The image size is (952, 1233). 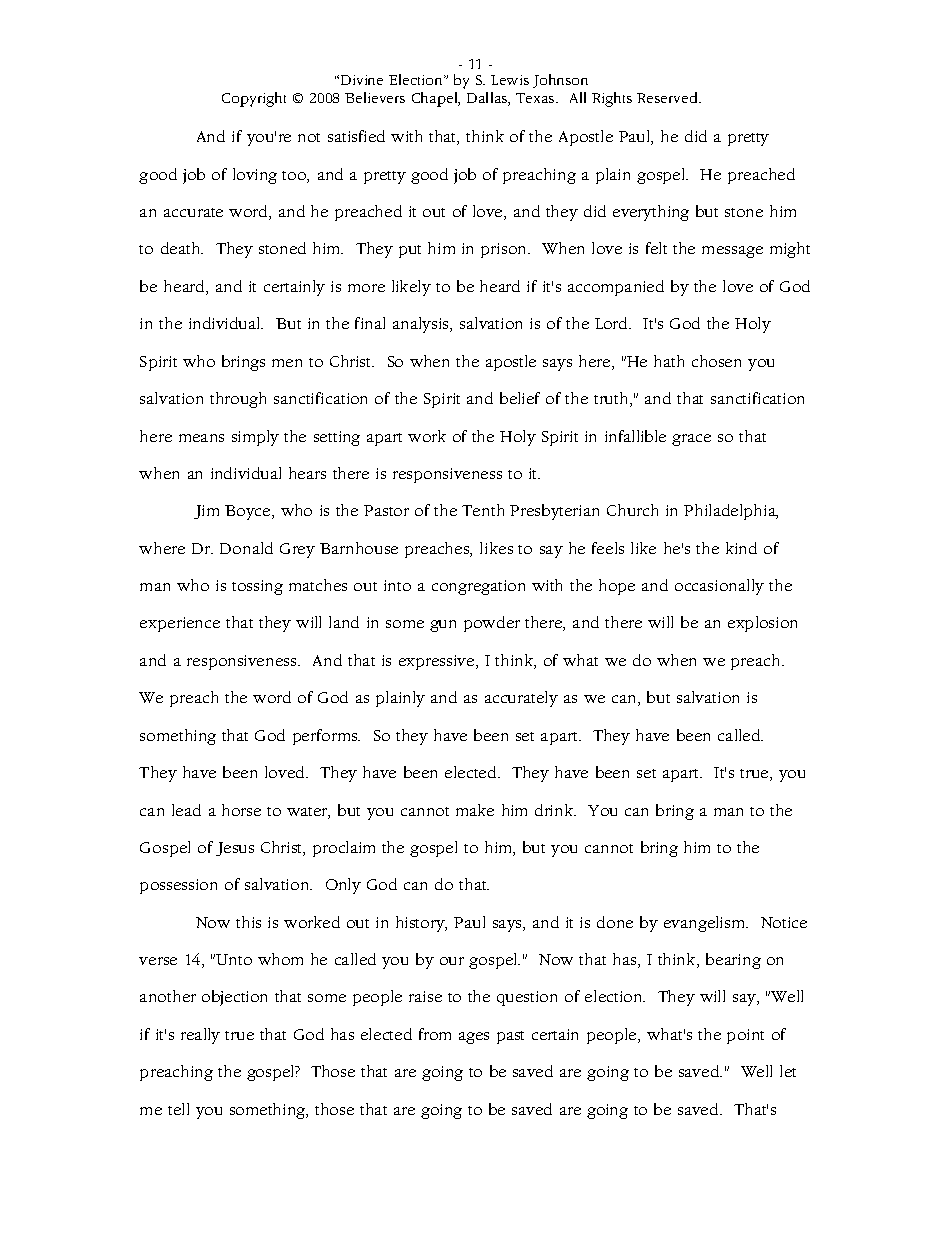 I want to click on congregation, so click(x=478, y=587).
